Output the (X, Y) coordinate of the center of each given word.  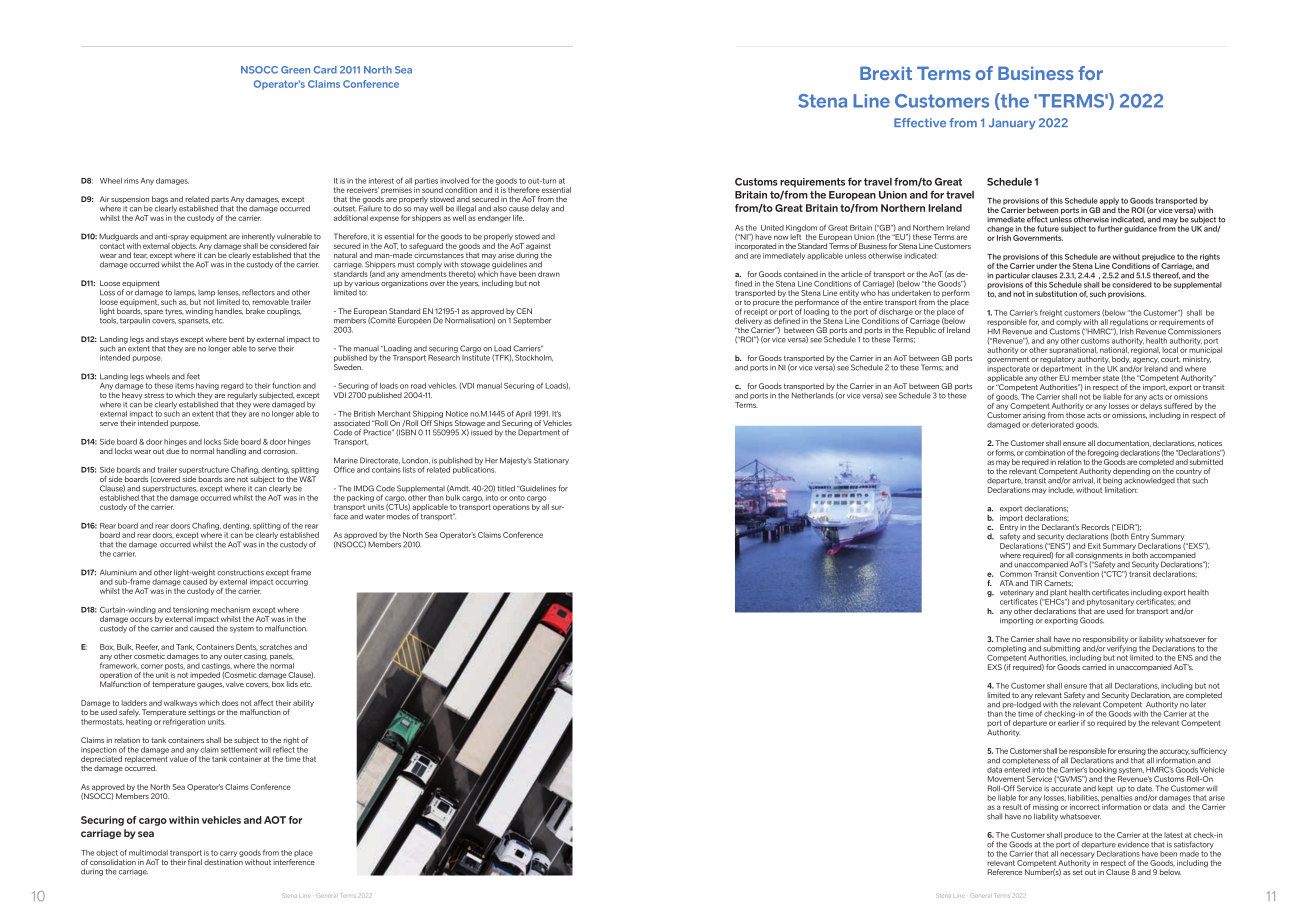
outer (233, 656)
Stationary (551, 461)
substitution (1056, 294)
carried (1094, 667)
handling (231, 452)
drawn (549, 274)
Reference (1005, 872)
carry (228, 855)
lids (292, 684)
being (1112, 480)
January (1012, 124)
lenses (229, 292)
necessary (1077, 855)
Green (295, 70)
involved (454, 181)
